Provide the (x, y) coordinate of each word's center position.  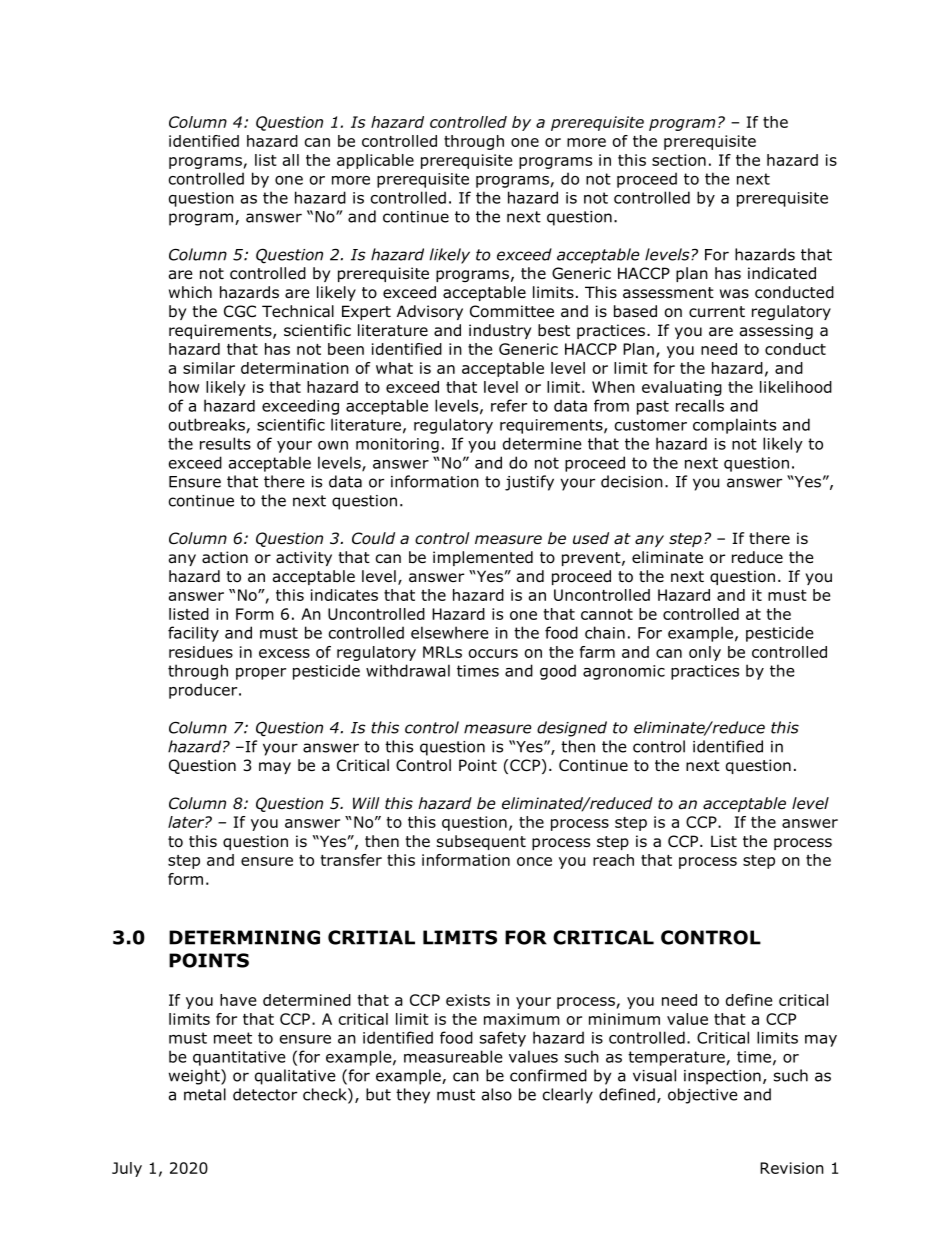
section (679, 160)
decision (632, 481)
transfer (351, 860)
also (497, 1094)
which (190, 292)
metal (205, 1094)
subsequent (481, 842)
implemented (483, 558)
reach (613, 860)
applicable (375, 161)
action (225, 557)
